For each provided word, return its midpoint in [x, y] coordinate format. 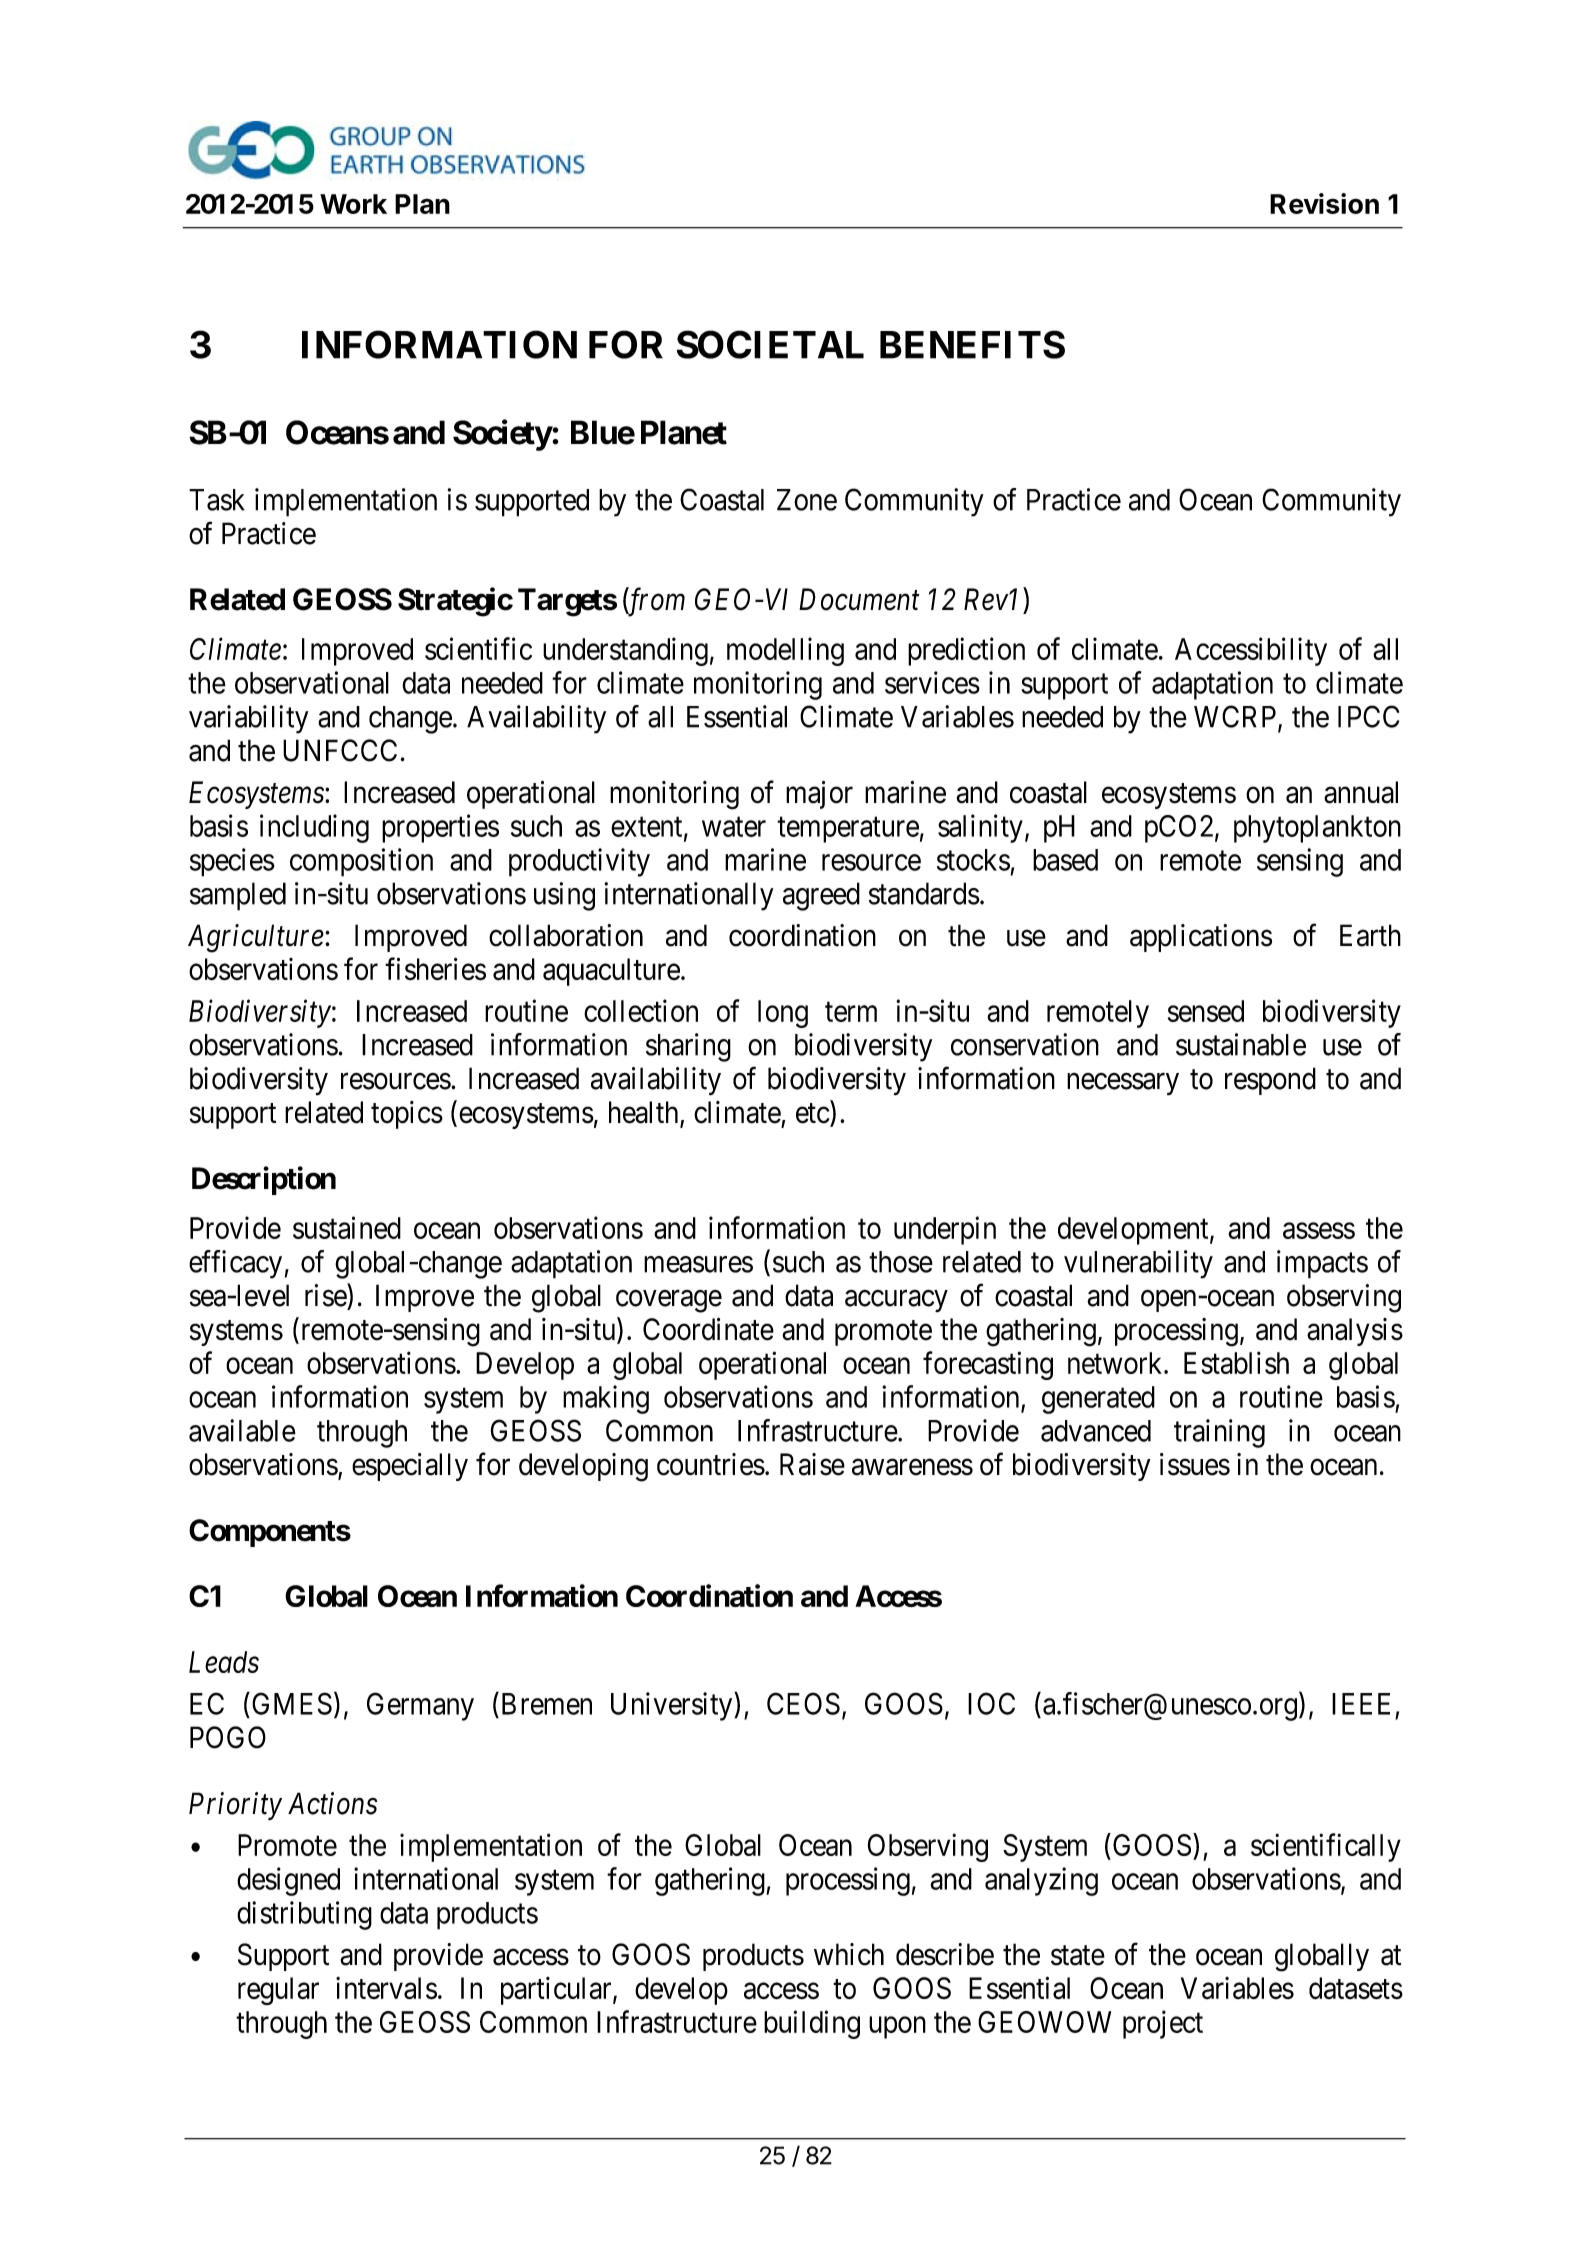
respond [1270, 1081]
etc [812, 1113]
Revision [1324, 203]
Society [502, 435]
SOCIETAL [770, 344]
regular [278, 1991]
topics [407, 1115]
